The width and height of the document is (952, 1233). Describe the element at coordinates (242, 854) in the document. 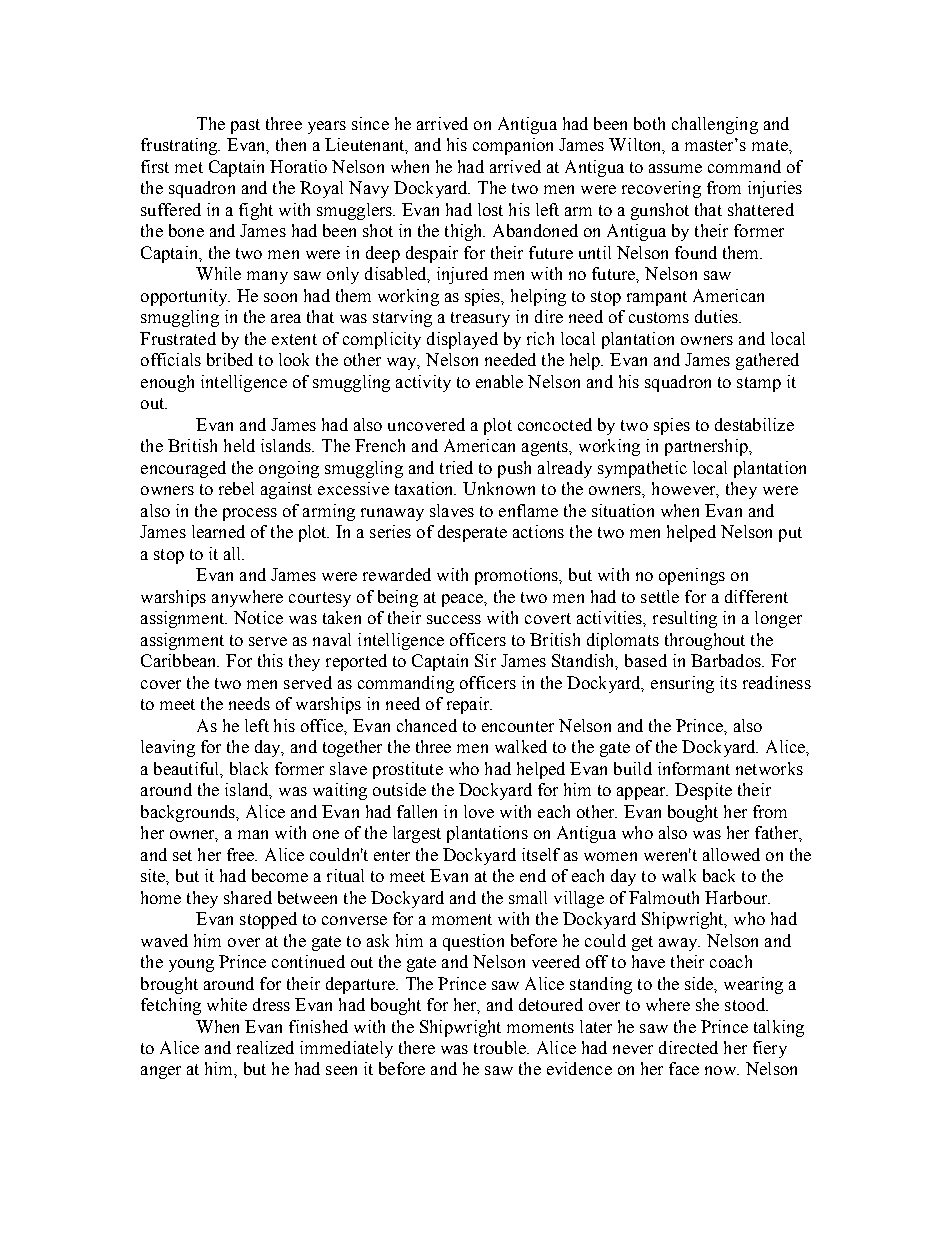

I see `free` at that location.
